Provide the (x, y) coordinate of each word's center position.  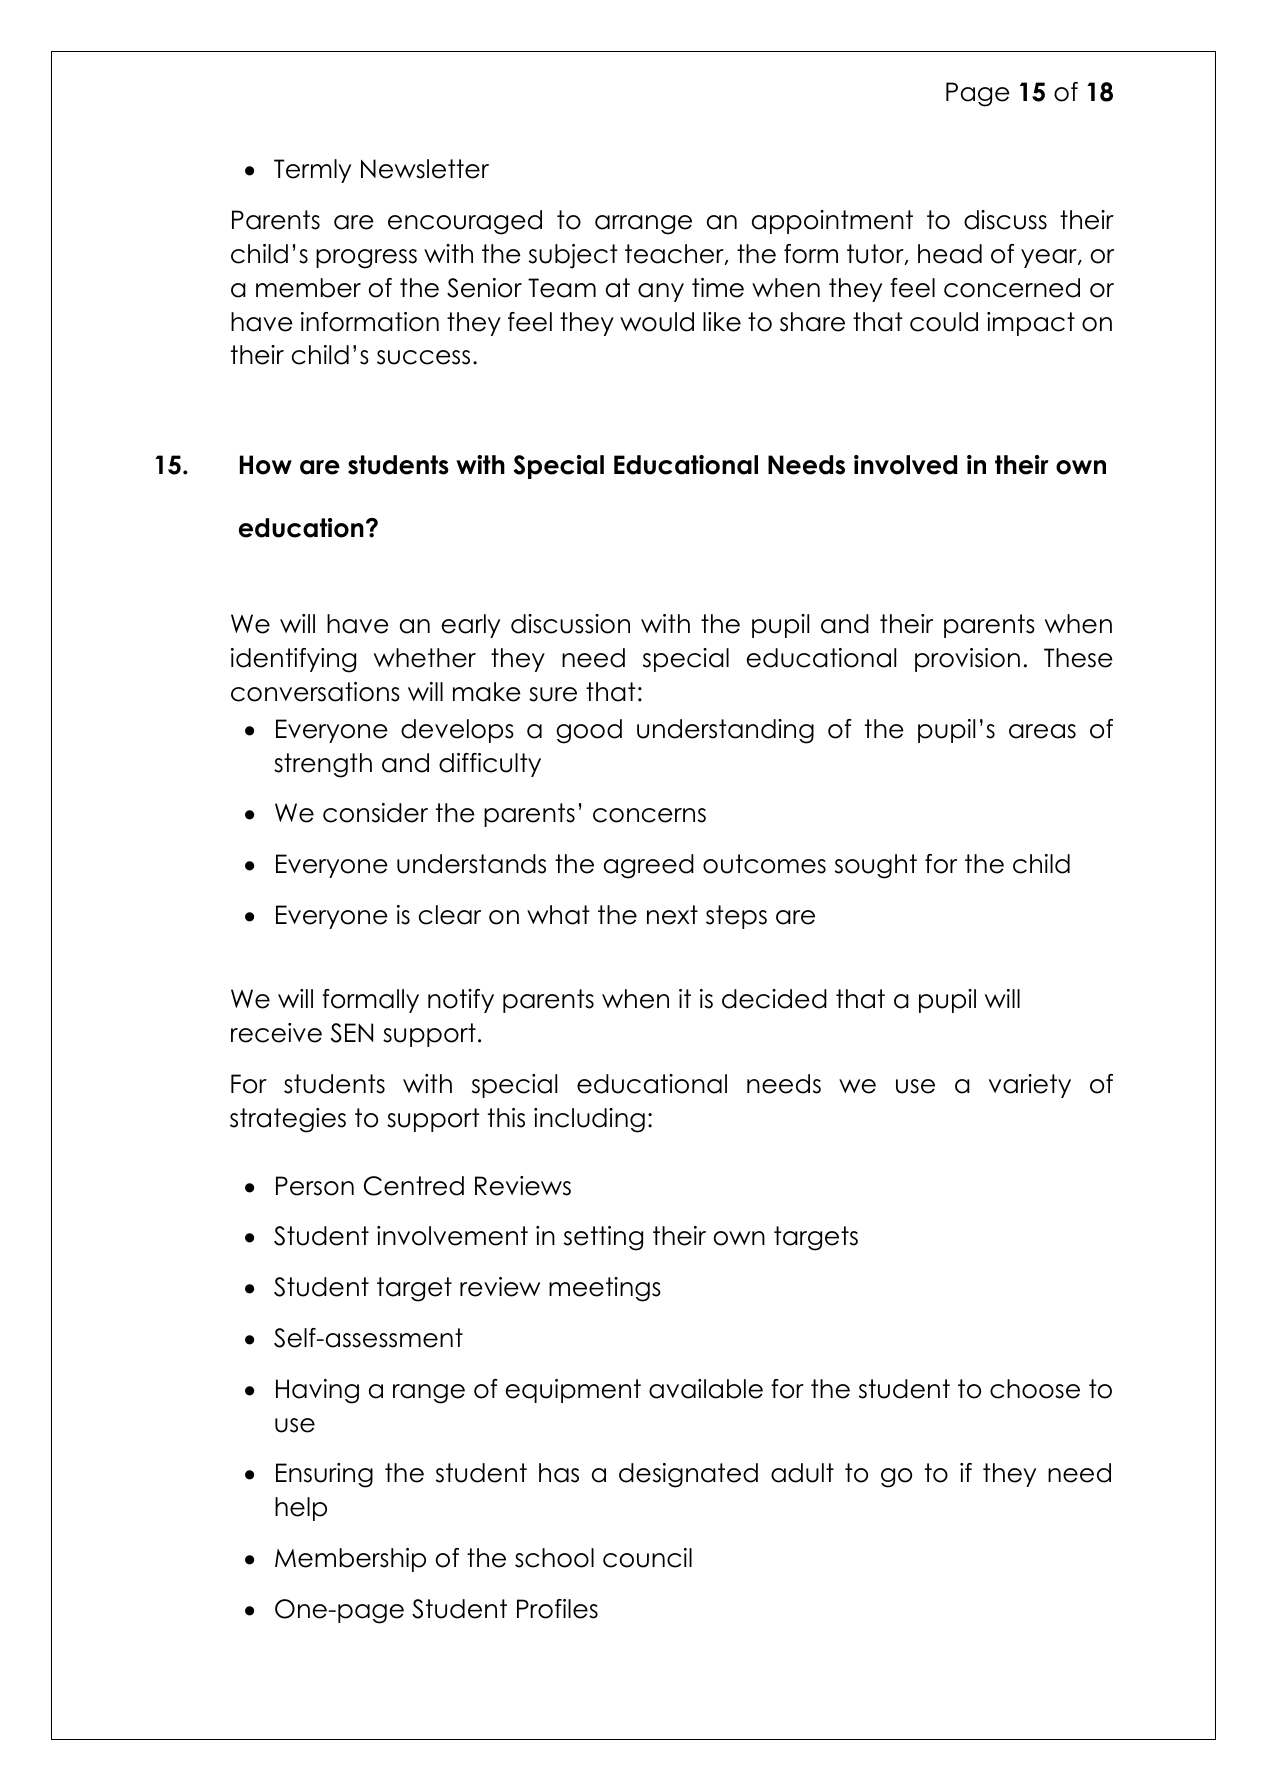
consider (375, 813)
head (950, 254)
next (672, 915)
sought (876, 866)
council (647, 1558)
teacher (675, 254)
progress (366, 259)
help (301, 1509)
